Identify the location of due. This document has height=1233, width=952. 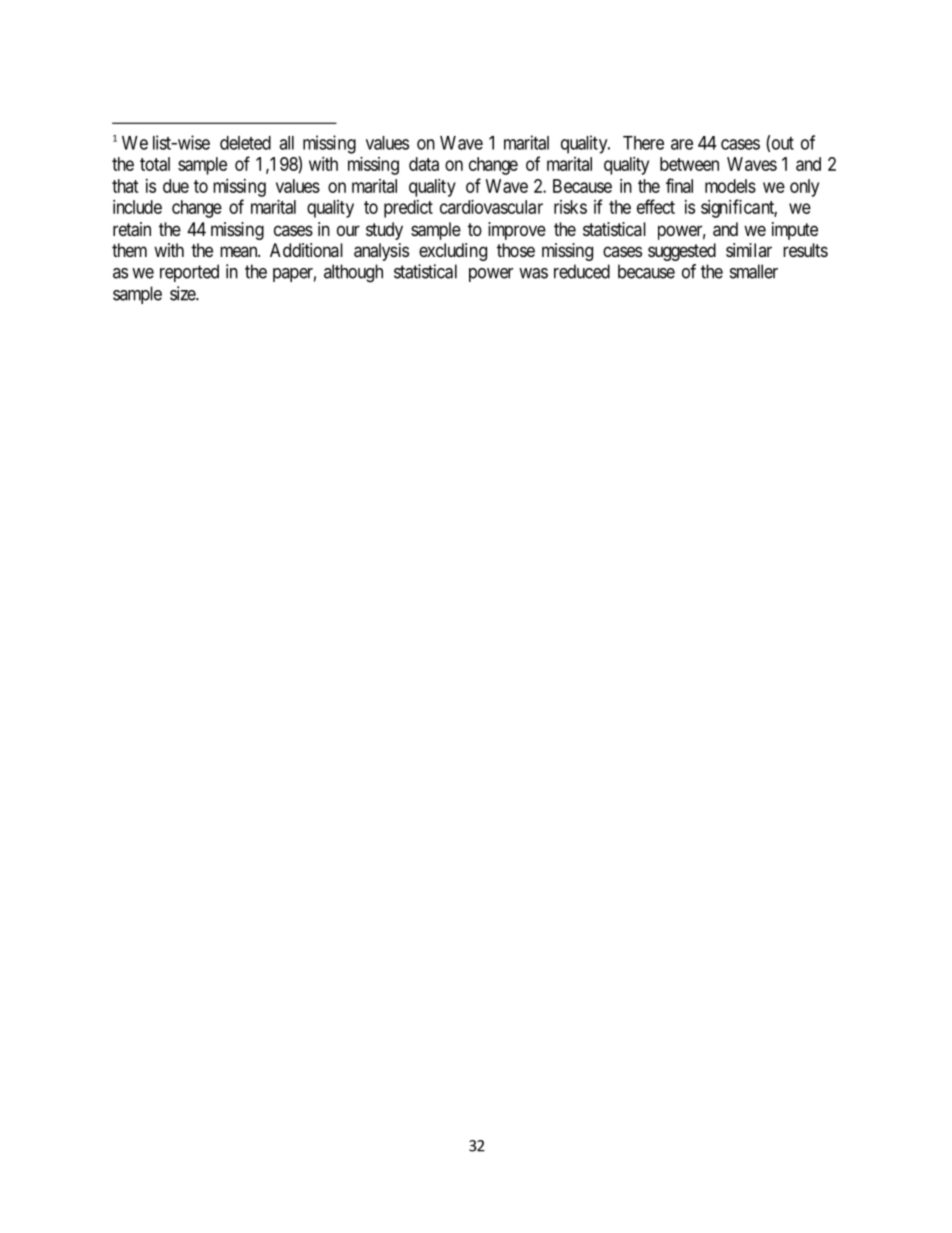
(176, 186).
